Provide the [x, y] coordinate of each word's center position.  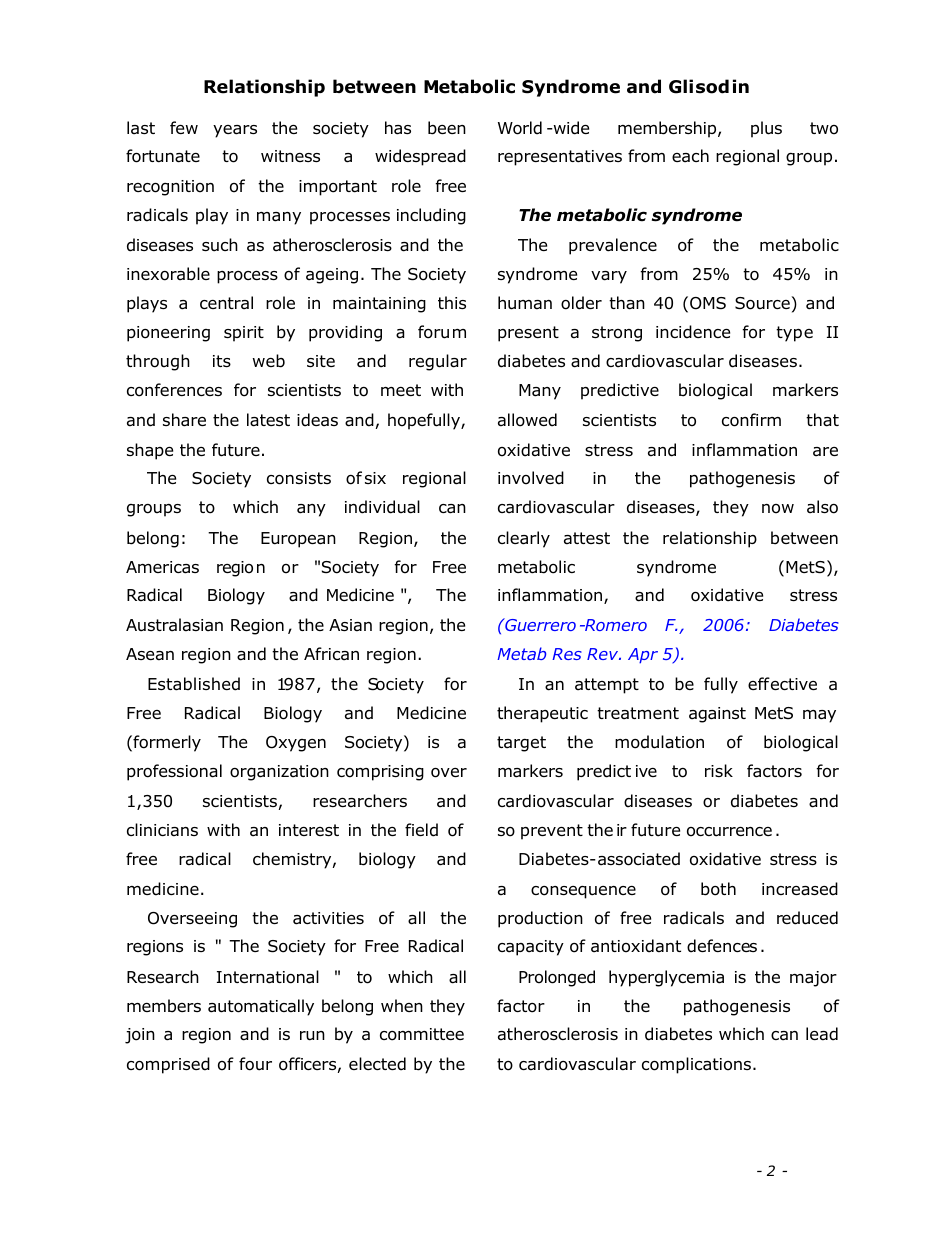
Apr [643, 656]
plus [766, 129]
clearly [524, 539]
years [235, 131]
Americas [162, 567]
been [447, 128]
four [255, 1064]
